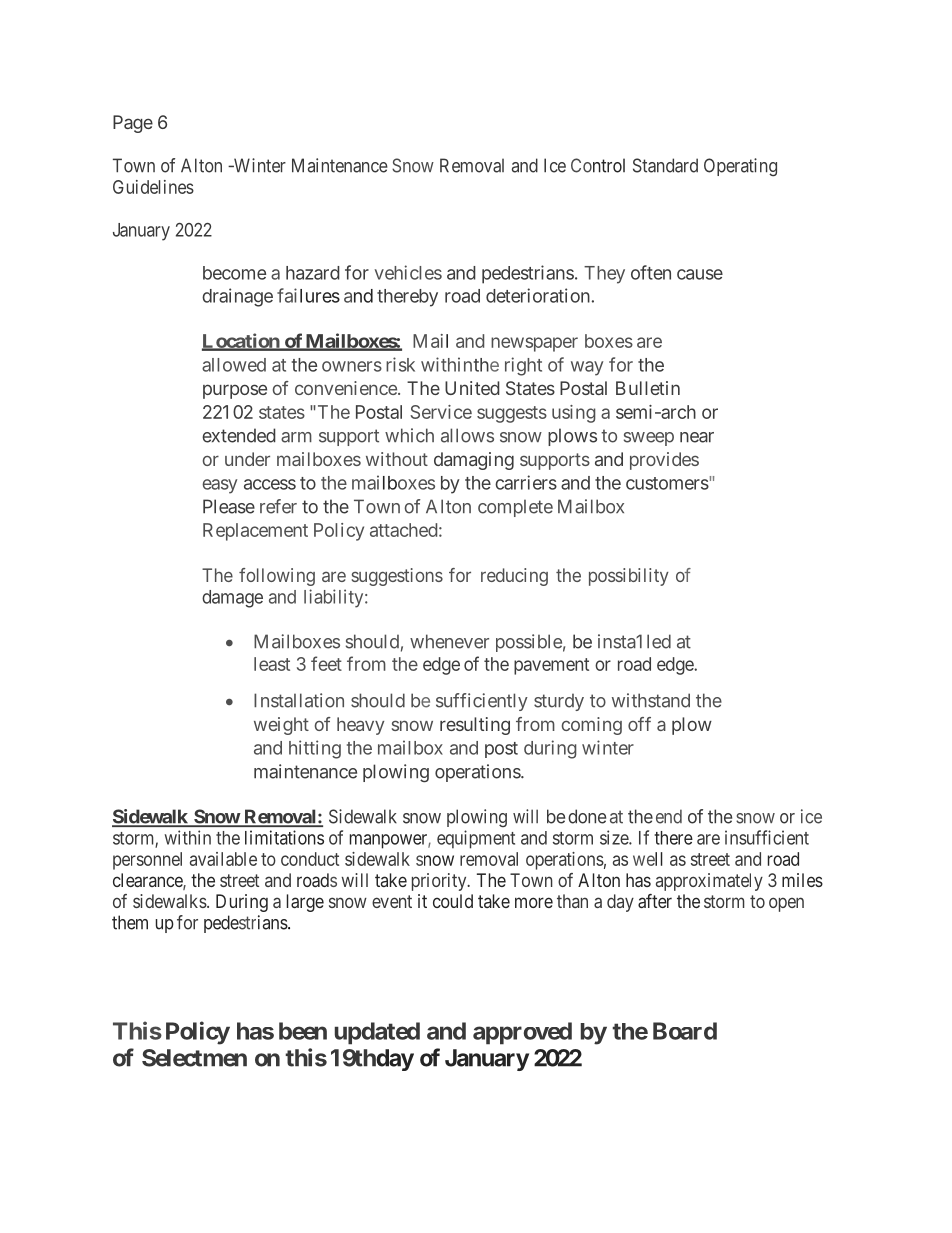  Describe the element at coordinates (239, 435) in the screenshot. I see `extended` at that location.
